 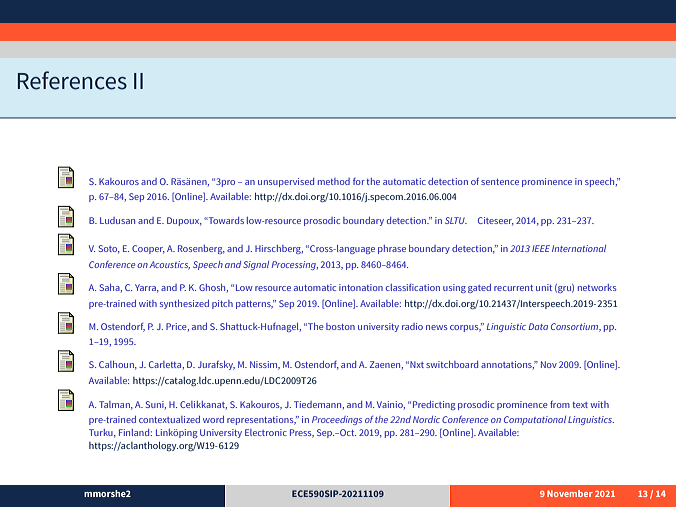 I want to click on word, so click(x=213, y=419).
